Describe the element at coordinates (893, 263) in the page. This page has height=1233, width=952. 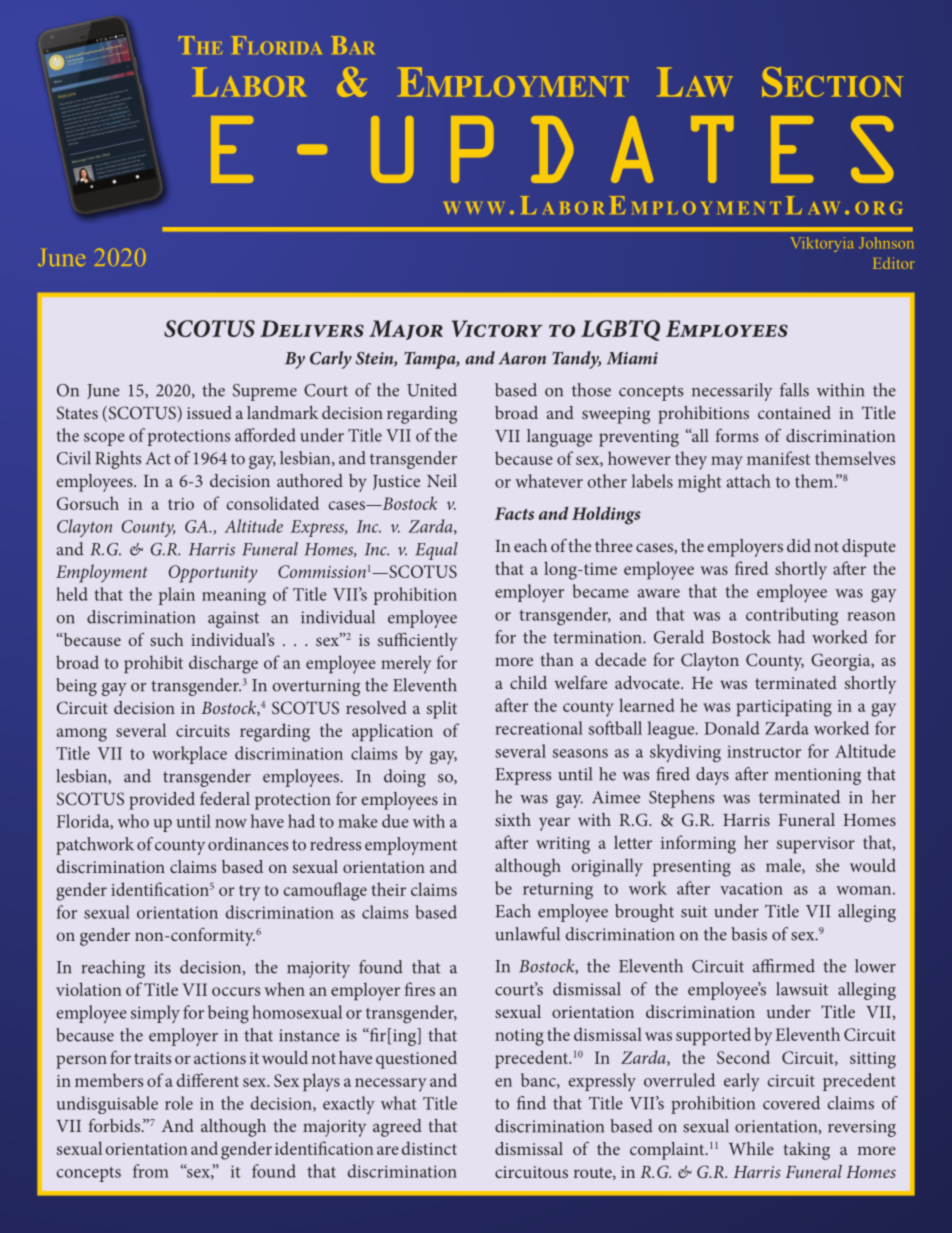
I see `Editor` at that location.
